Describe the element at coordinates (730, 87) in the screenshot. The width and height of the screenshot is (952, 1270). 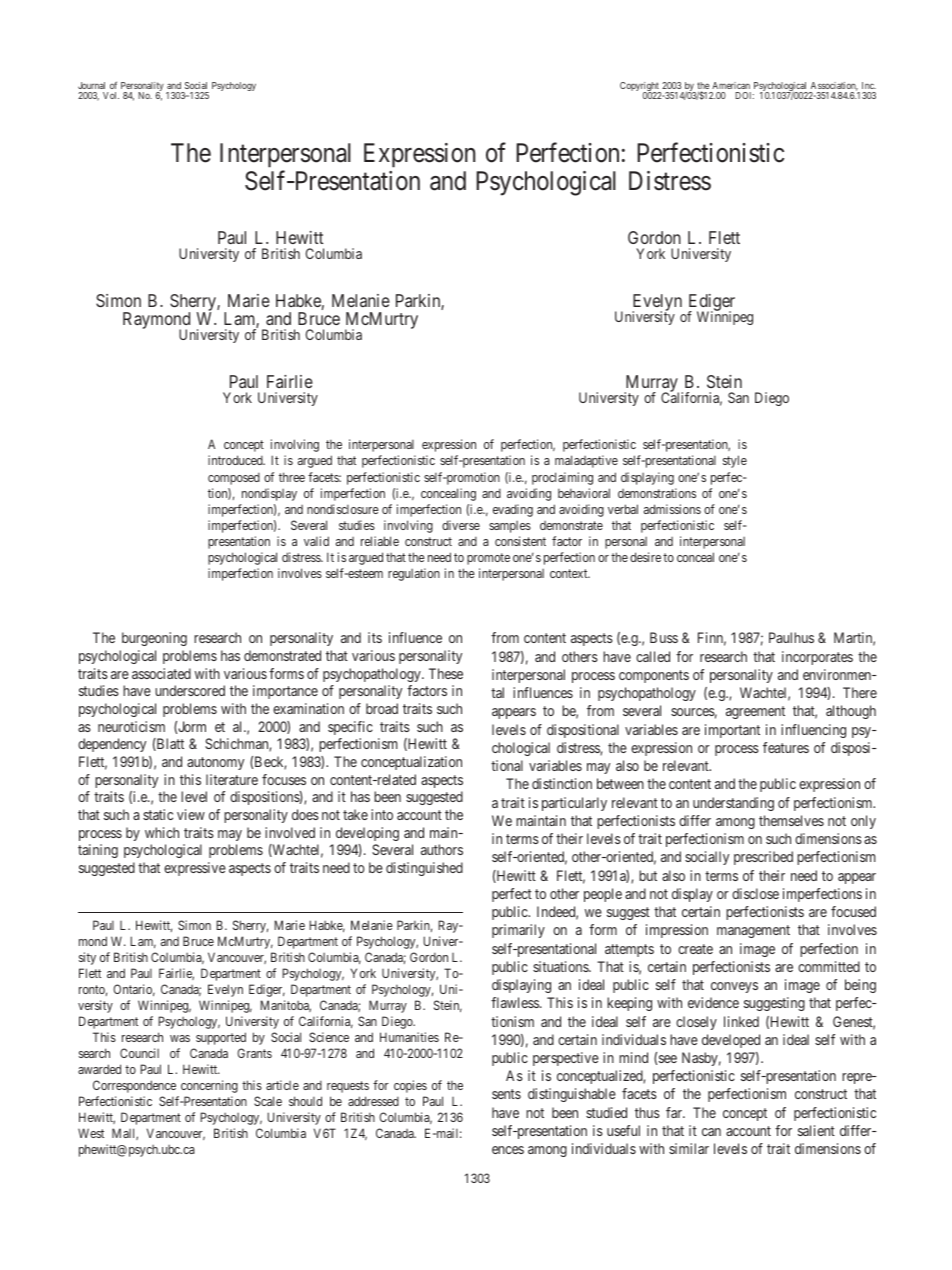
I see `American` at that location.
